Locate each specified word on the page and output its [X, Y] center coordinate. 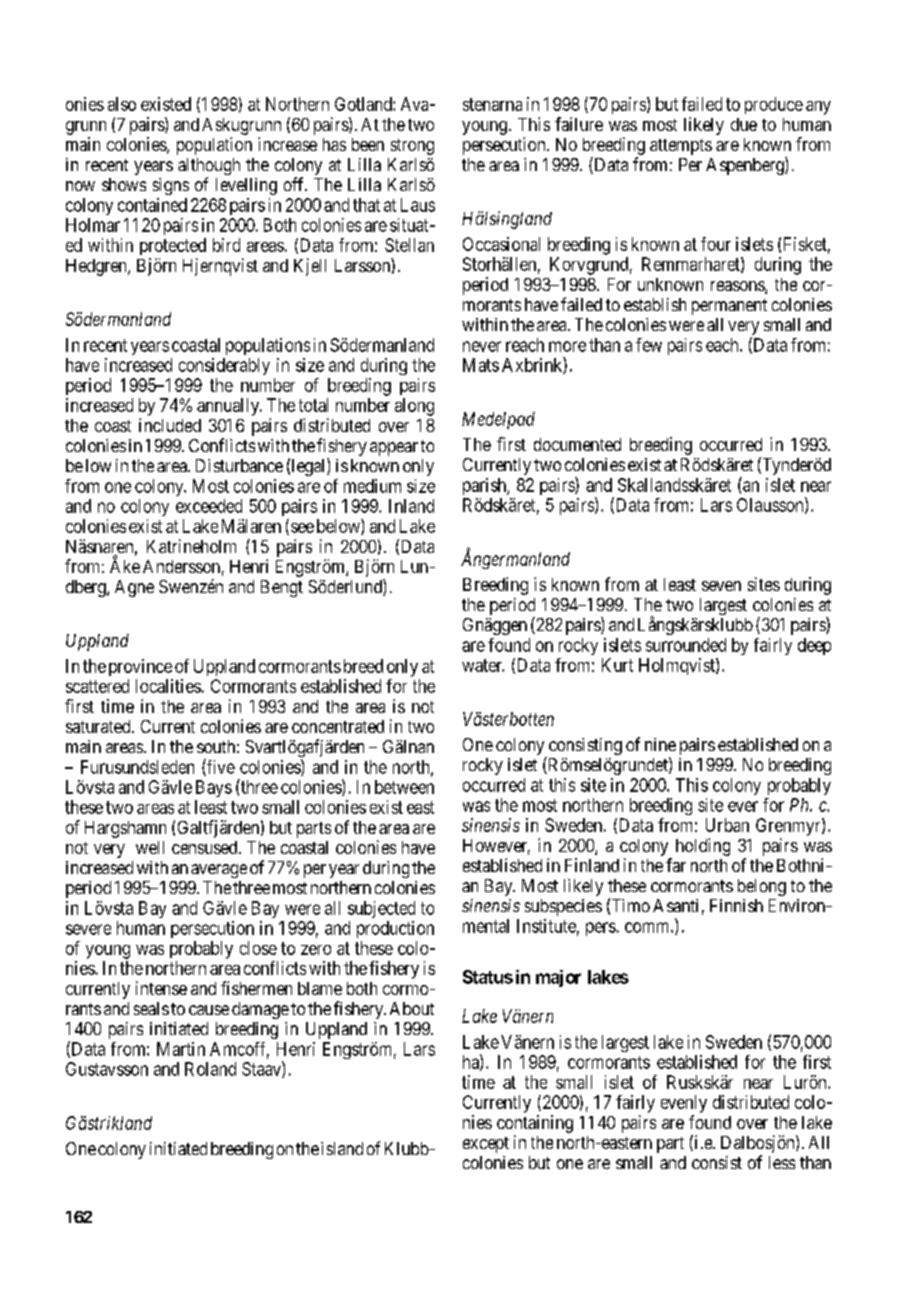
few [649, 345]
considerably [224, 366]
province [140, 667]
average [219, 871]
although [209, 168]
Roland [210, 1069]
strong [412, 147]
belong [762, 887]
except [486, 1145]
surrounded [686, 645]
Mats [481, 365]
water [483, 665]
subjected [381, 909]
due [744, 124]
